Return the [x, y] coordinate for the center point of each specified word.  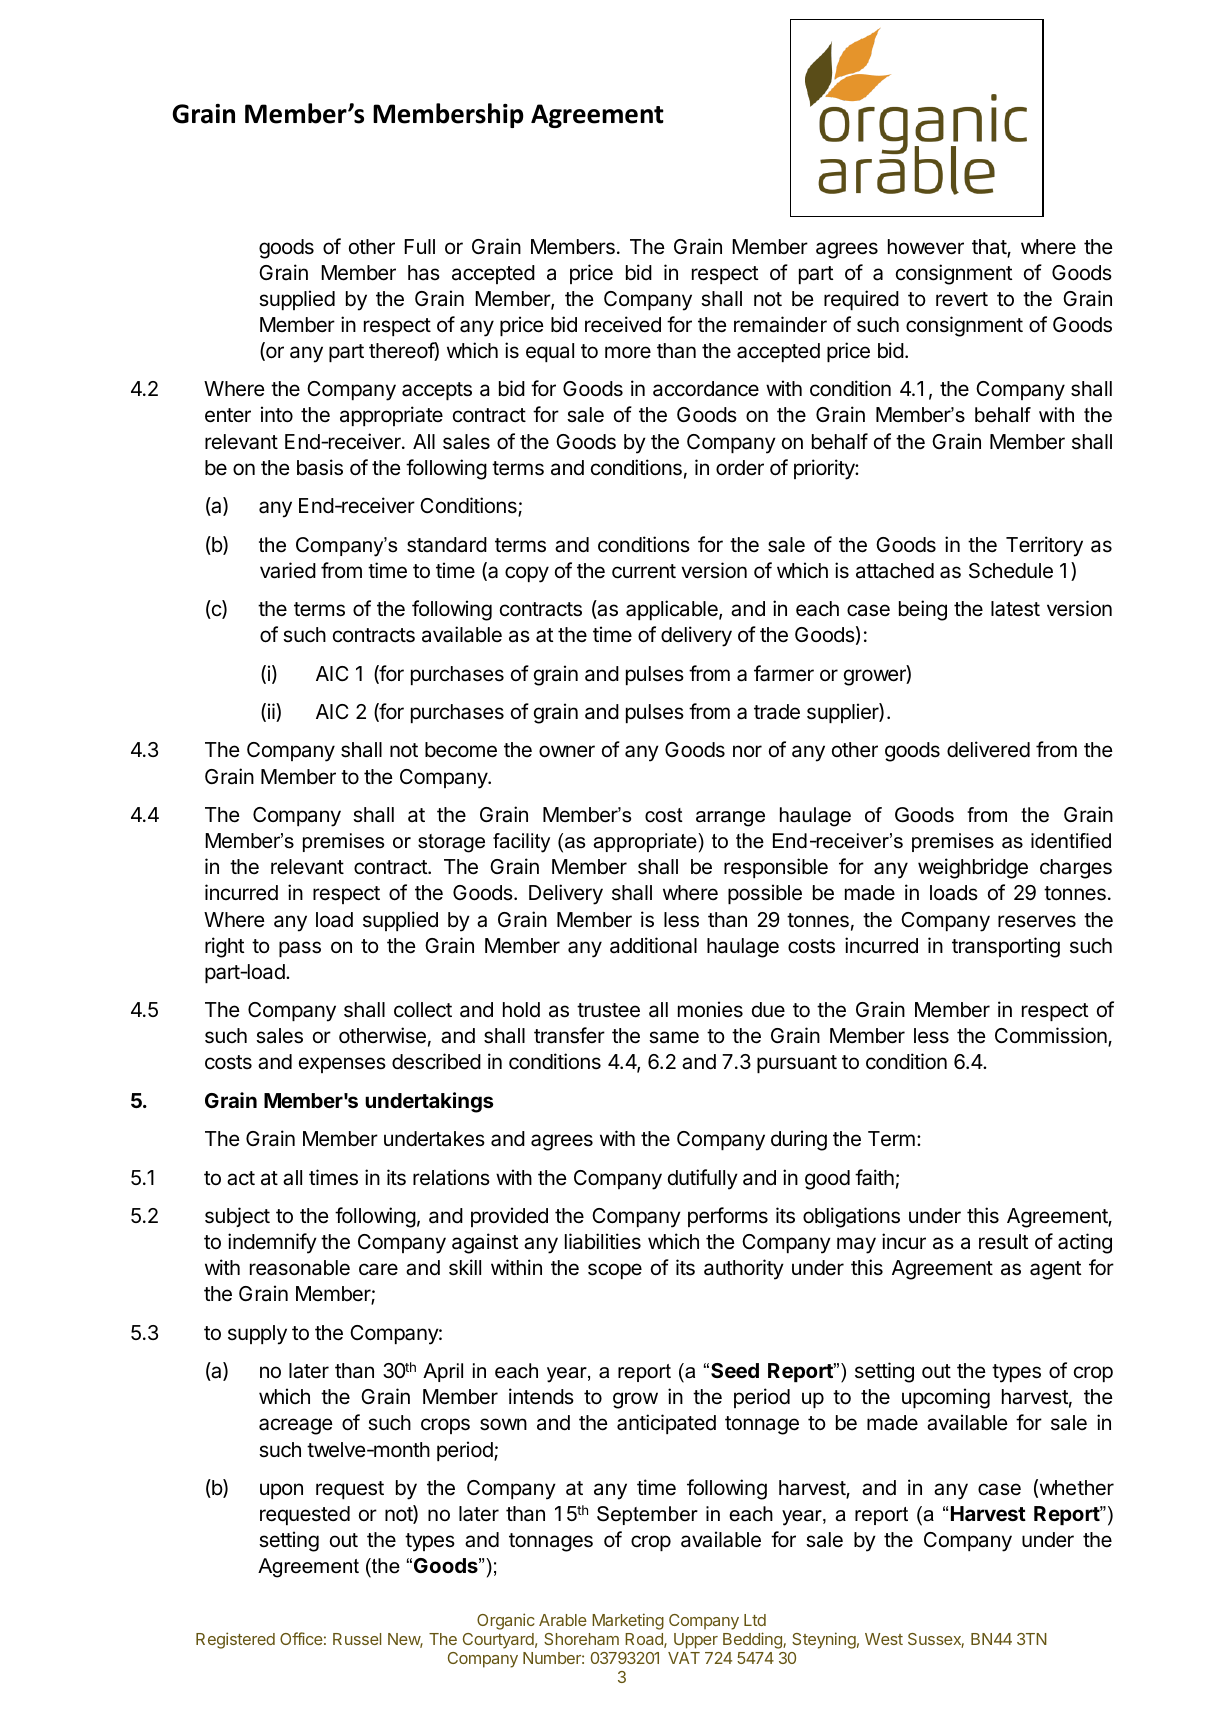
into [277, 414]
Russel [357, 1639]
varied [288, 570]
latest [1015, 609]
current [644, 571]
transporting [1006, 947]
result [1004, 1242]
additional [653, 945]
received [623, 324]
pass [300, 949]
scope [615, 1271]
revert [962, 299]
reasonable [300, 1268]
